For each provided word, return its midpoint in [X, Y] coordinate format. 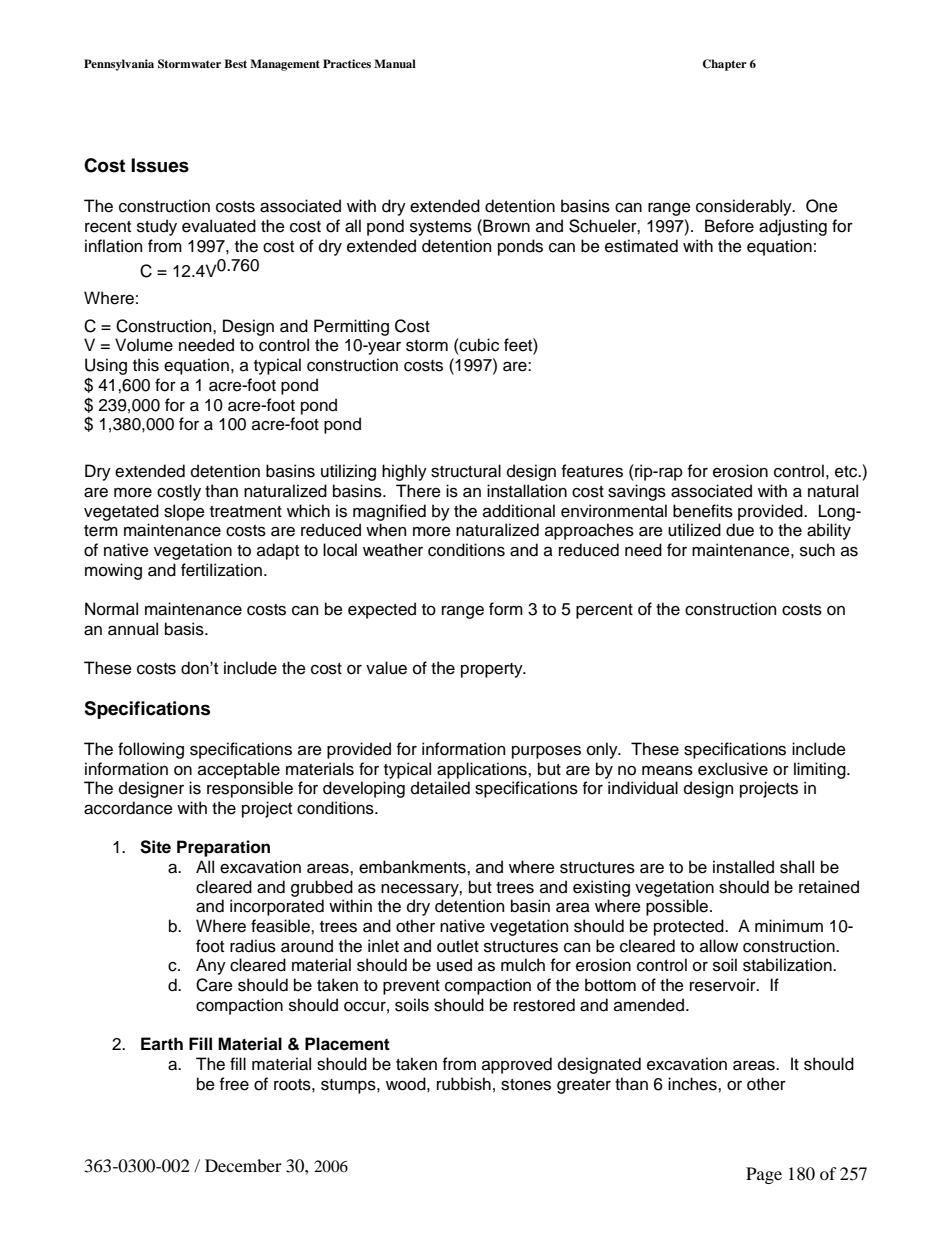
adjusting [793, 227]
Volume [144, 345]
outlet [458, 946]
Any [211, 966]
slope [184, 512]
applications [483, 770]
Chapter [725, 65]
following [151, 750]
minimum [789, 926]
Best [235, 63]
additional [519, 511]
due [740, 530]
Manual [395, 63]
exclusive [733, 769]
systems [441, 228]
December [243, 1165]
